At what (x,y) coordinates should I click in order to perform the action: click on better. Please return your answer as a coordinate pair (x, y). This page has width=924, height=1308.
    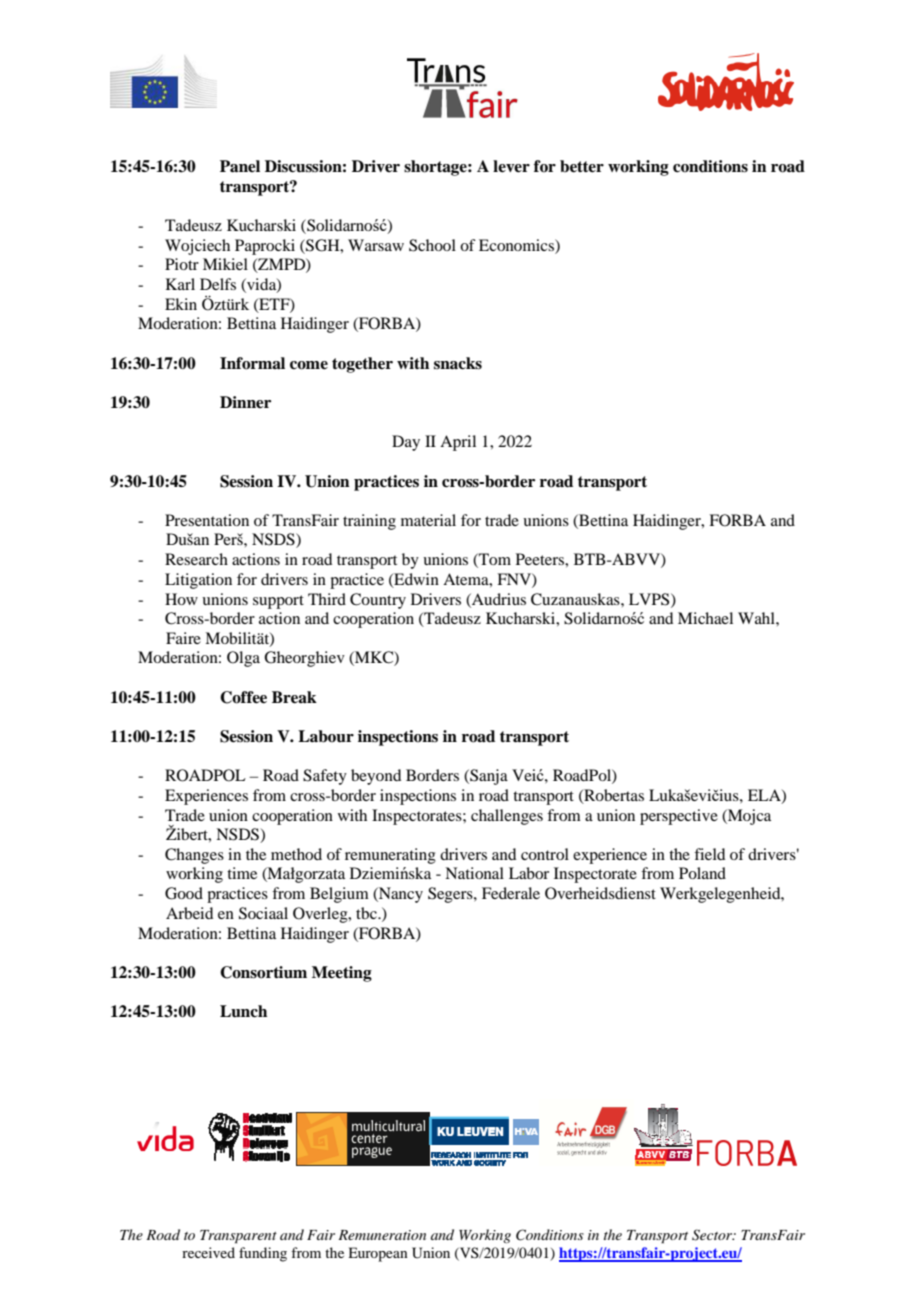
    Looking at the image, I should click on (582, 166).
